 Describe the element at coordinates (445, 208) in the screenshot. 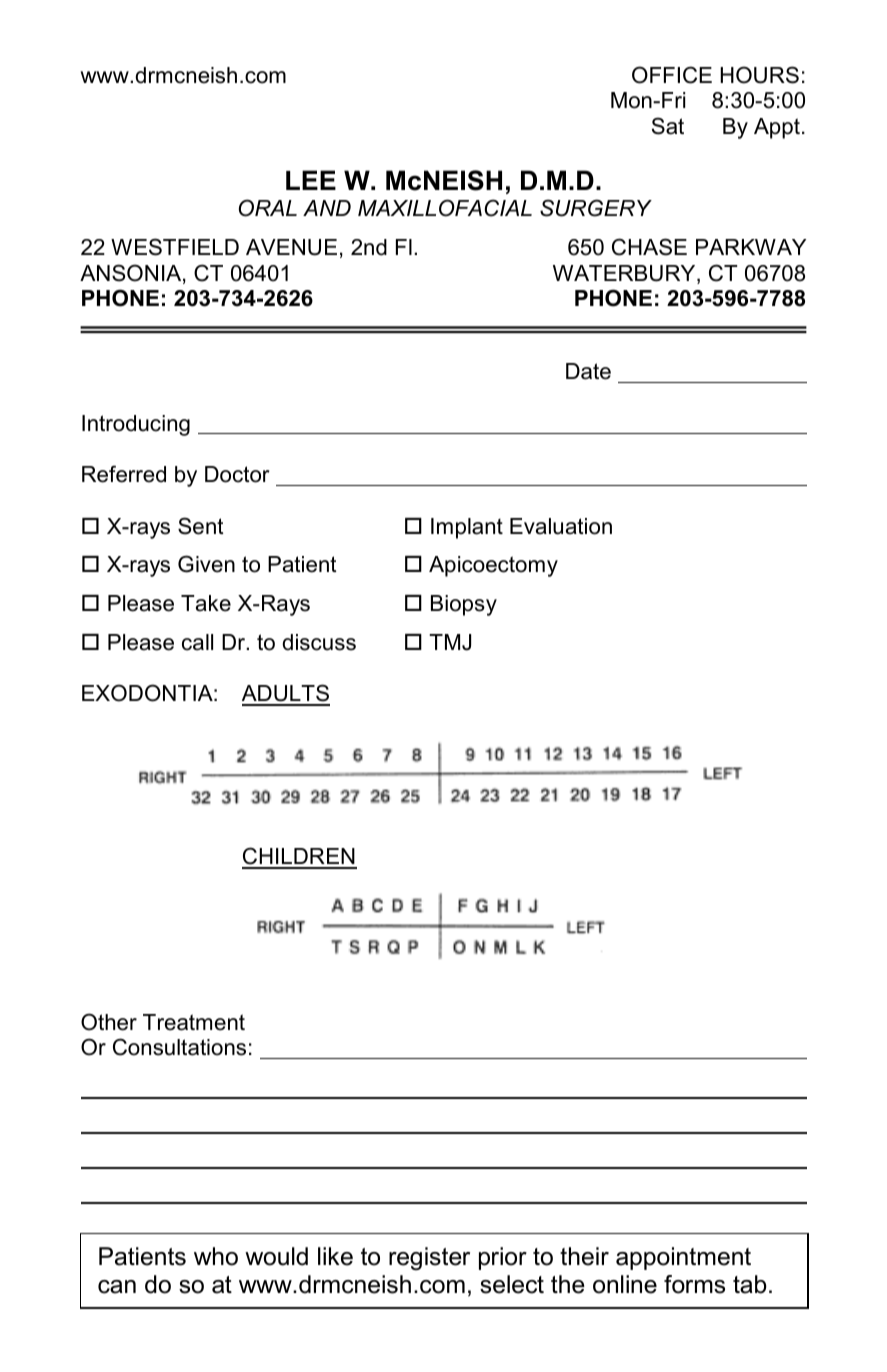

I see `MAXILLOFACIAL` at that location.
